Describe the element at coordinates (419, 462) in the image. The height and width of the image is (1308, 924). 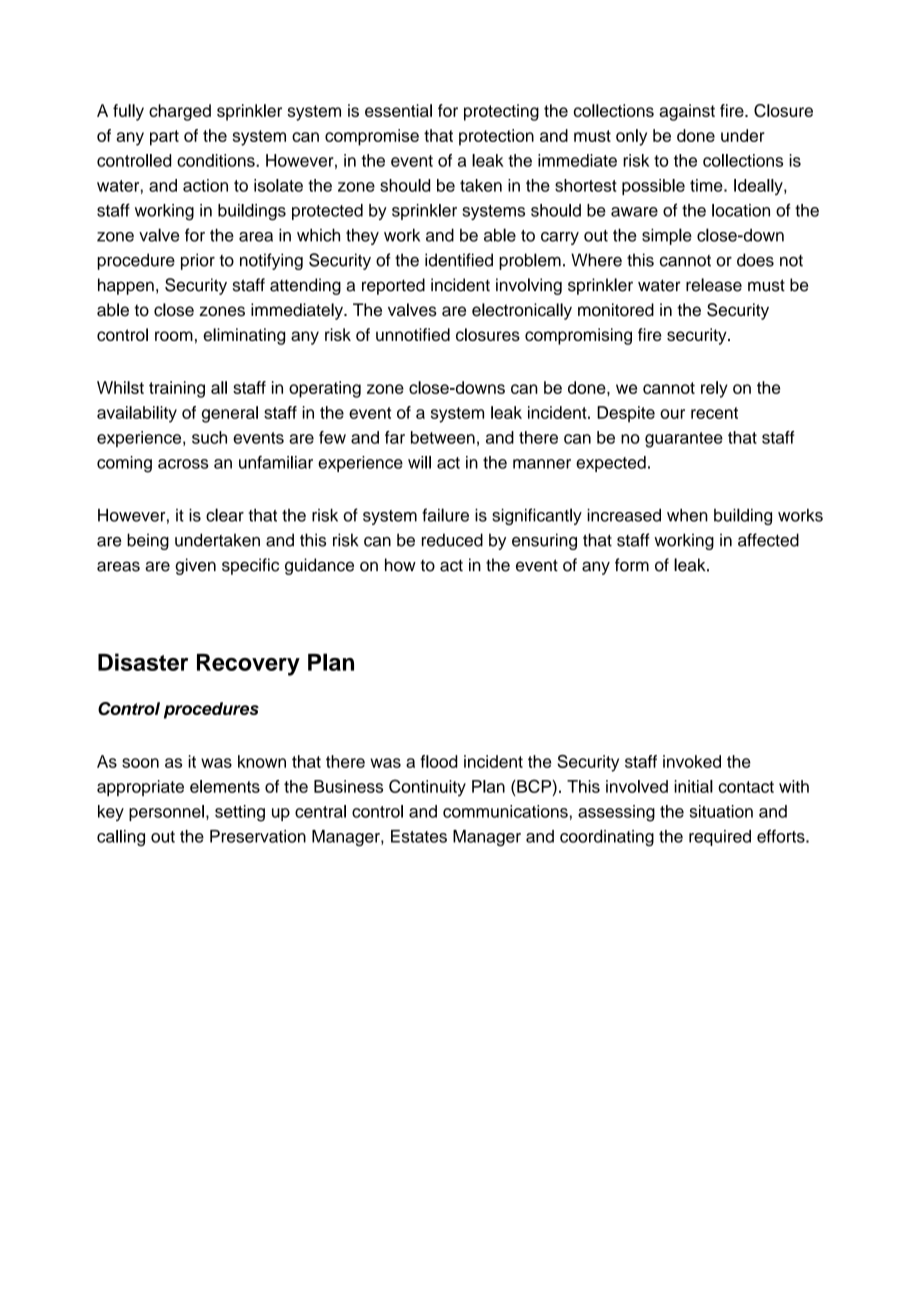
I see `will` at that location.
